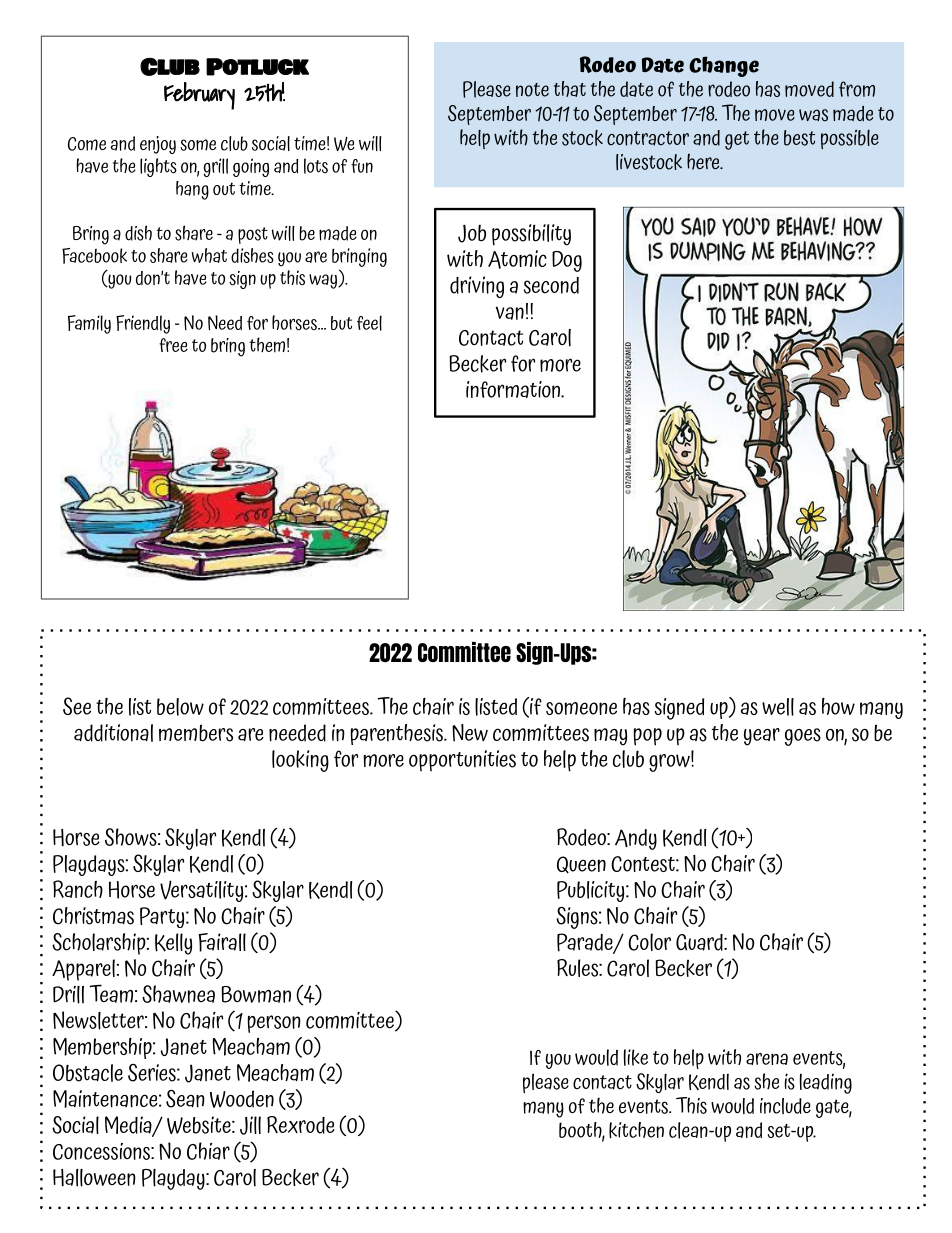 The height and width of the screenshot is (1233, 952). I want to click on Media, so click(129, 1126).
